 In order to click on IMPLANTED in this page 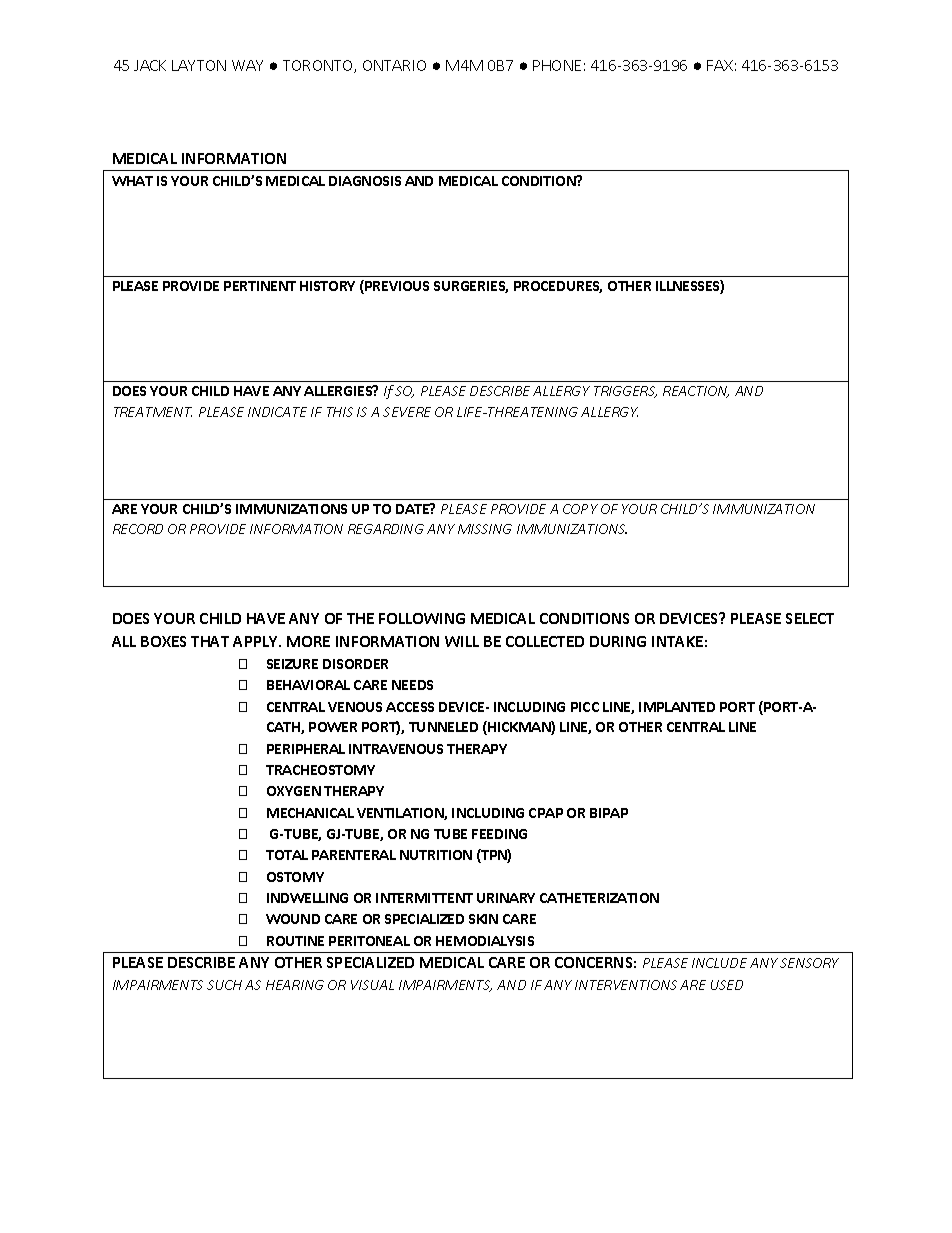, I will do `click(677, 707)`.
